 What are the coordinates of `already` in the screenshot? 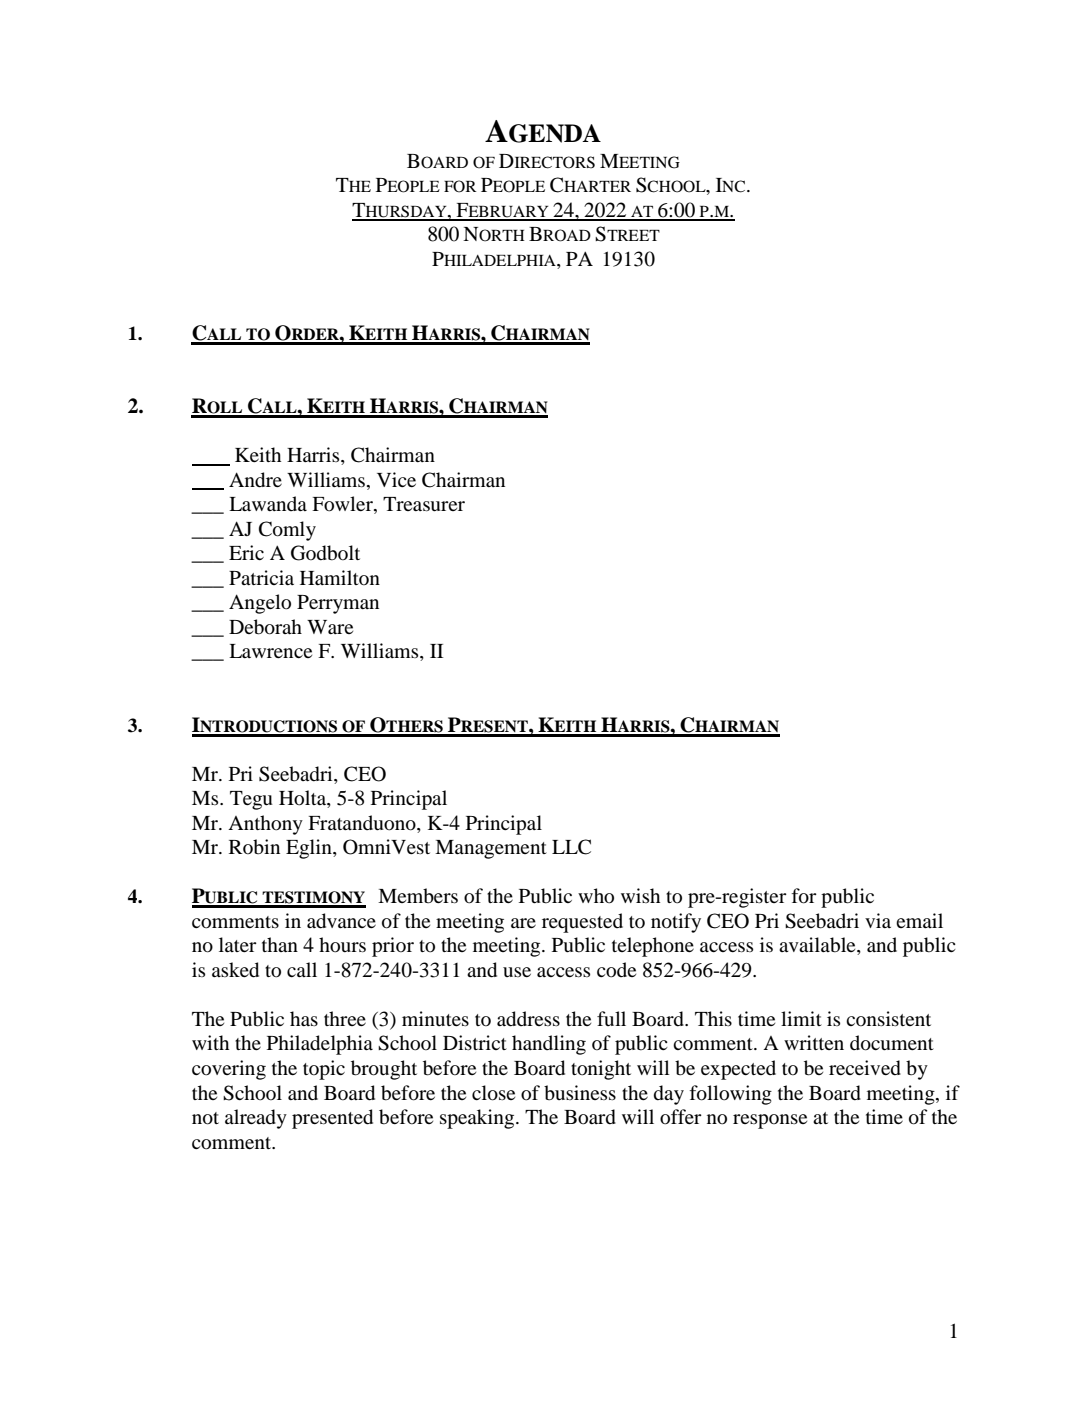 It's located at (256, 1119).
